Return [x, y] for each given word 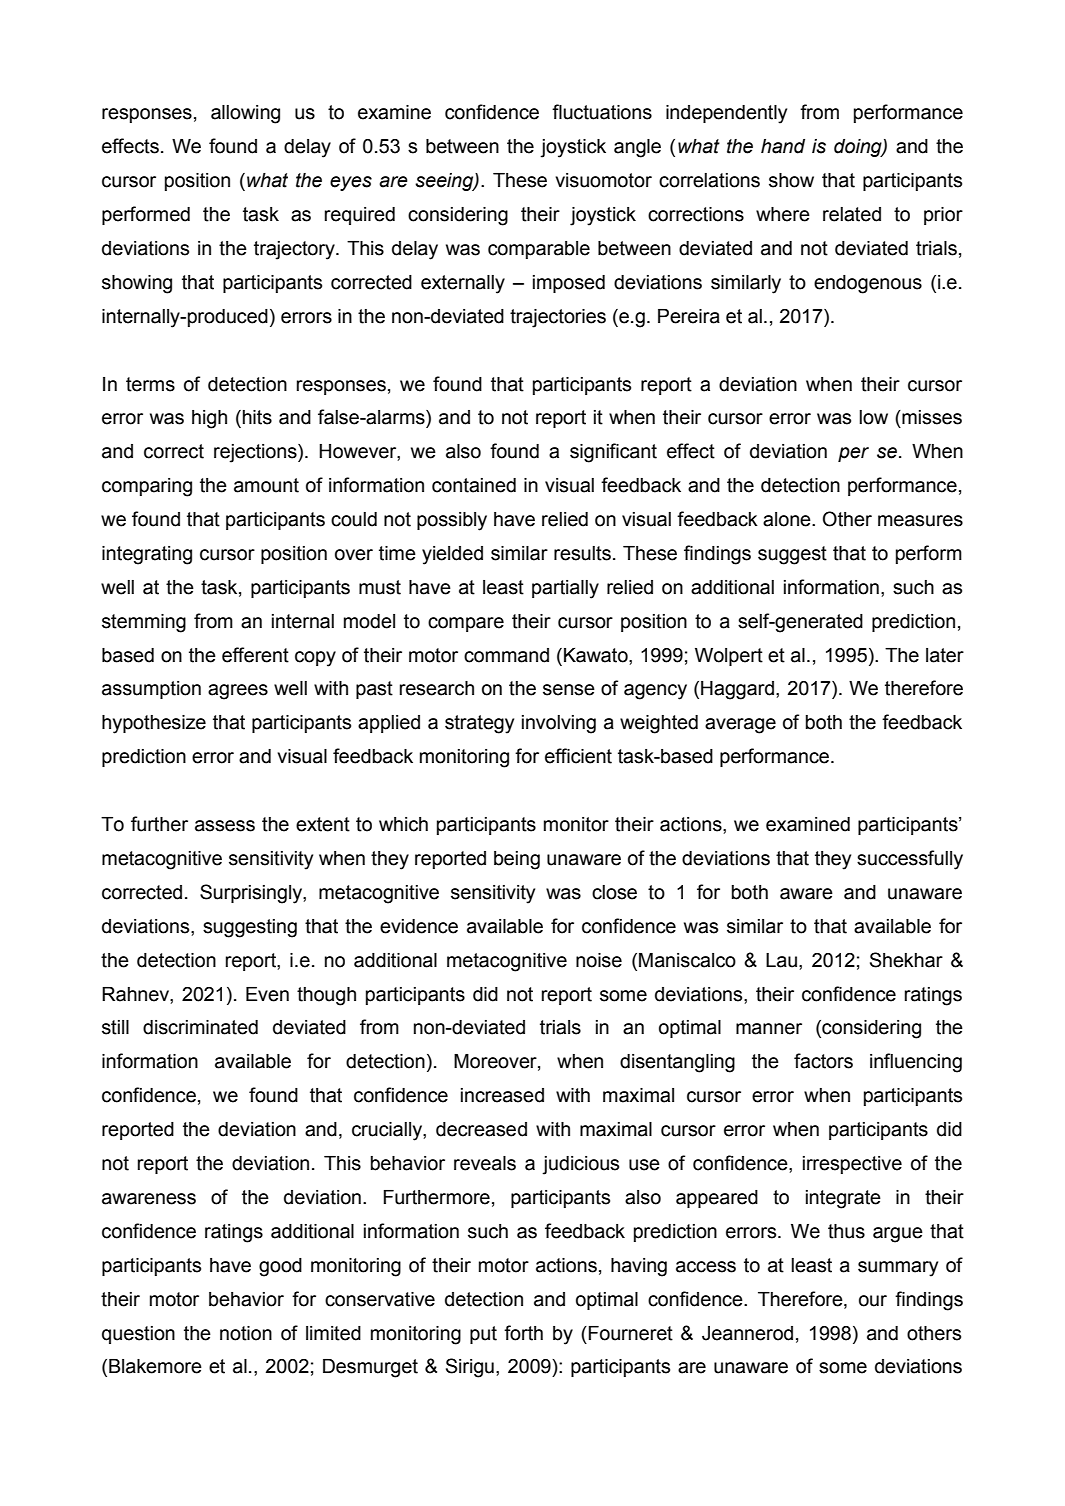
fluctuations [602, 112]
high [209, 419]
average [740, 726]
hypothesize [154, 724]
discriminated [200, 1027]
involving [559, 724]
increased [502, 1095]
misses [931, 417]
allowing [245, 114]
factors [823, 1061]
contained [474, 485]
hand [783, 146]
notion [246, 1333]
